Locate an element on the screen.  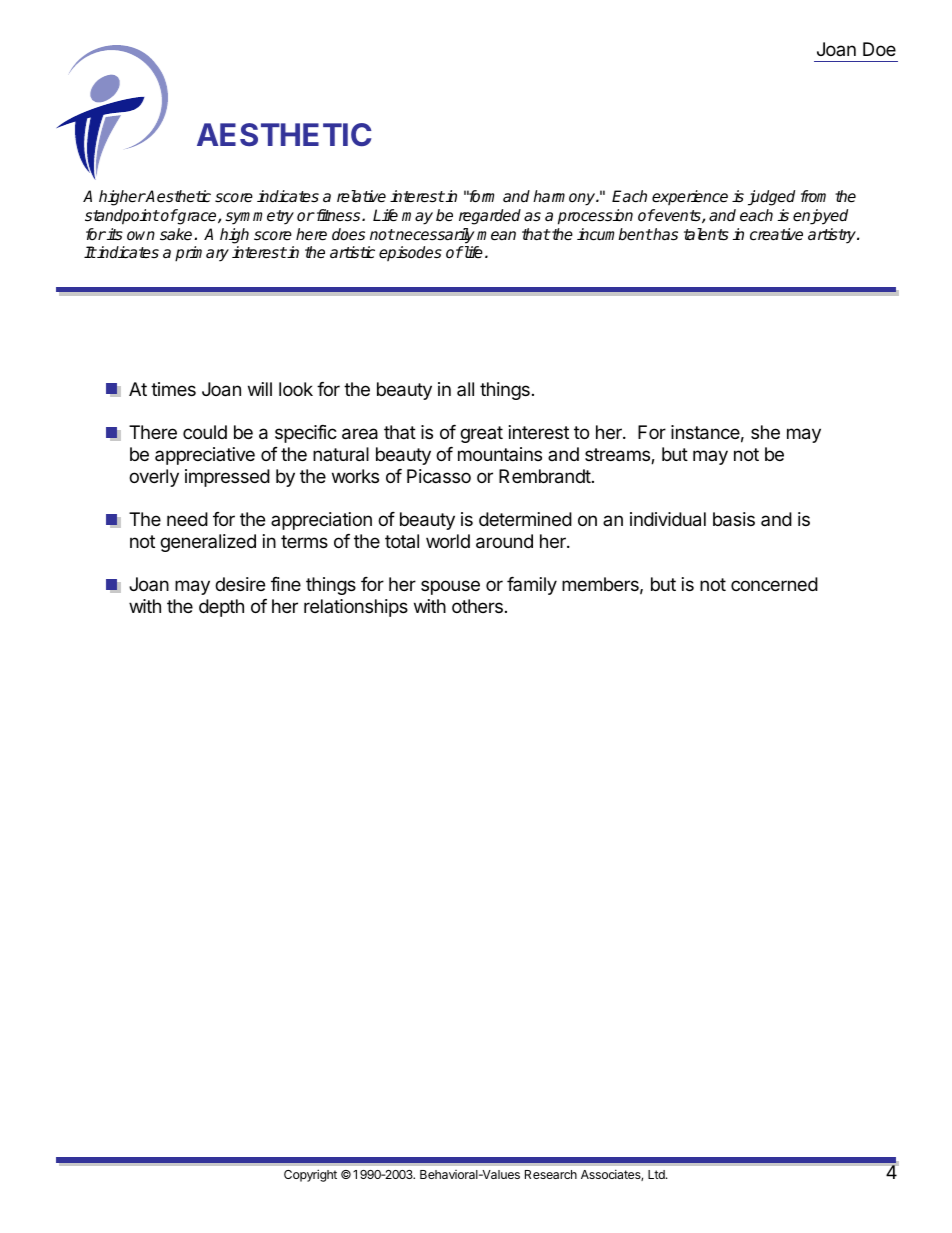
creative is located at coordinates (776, 234).
